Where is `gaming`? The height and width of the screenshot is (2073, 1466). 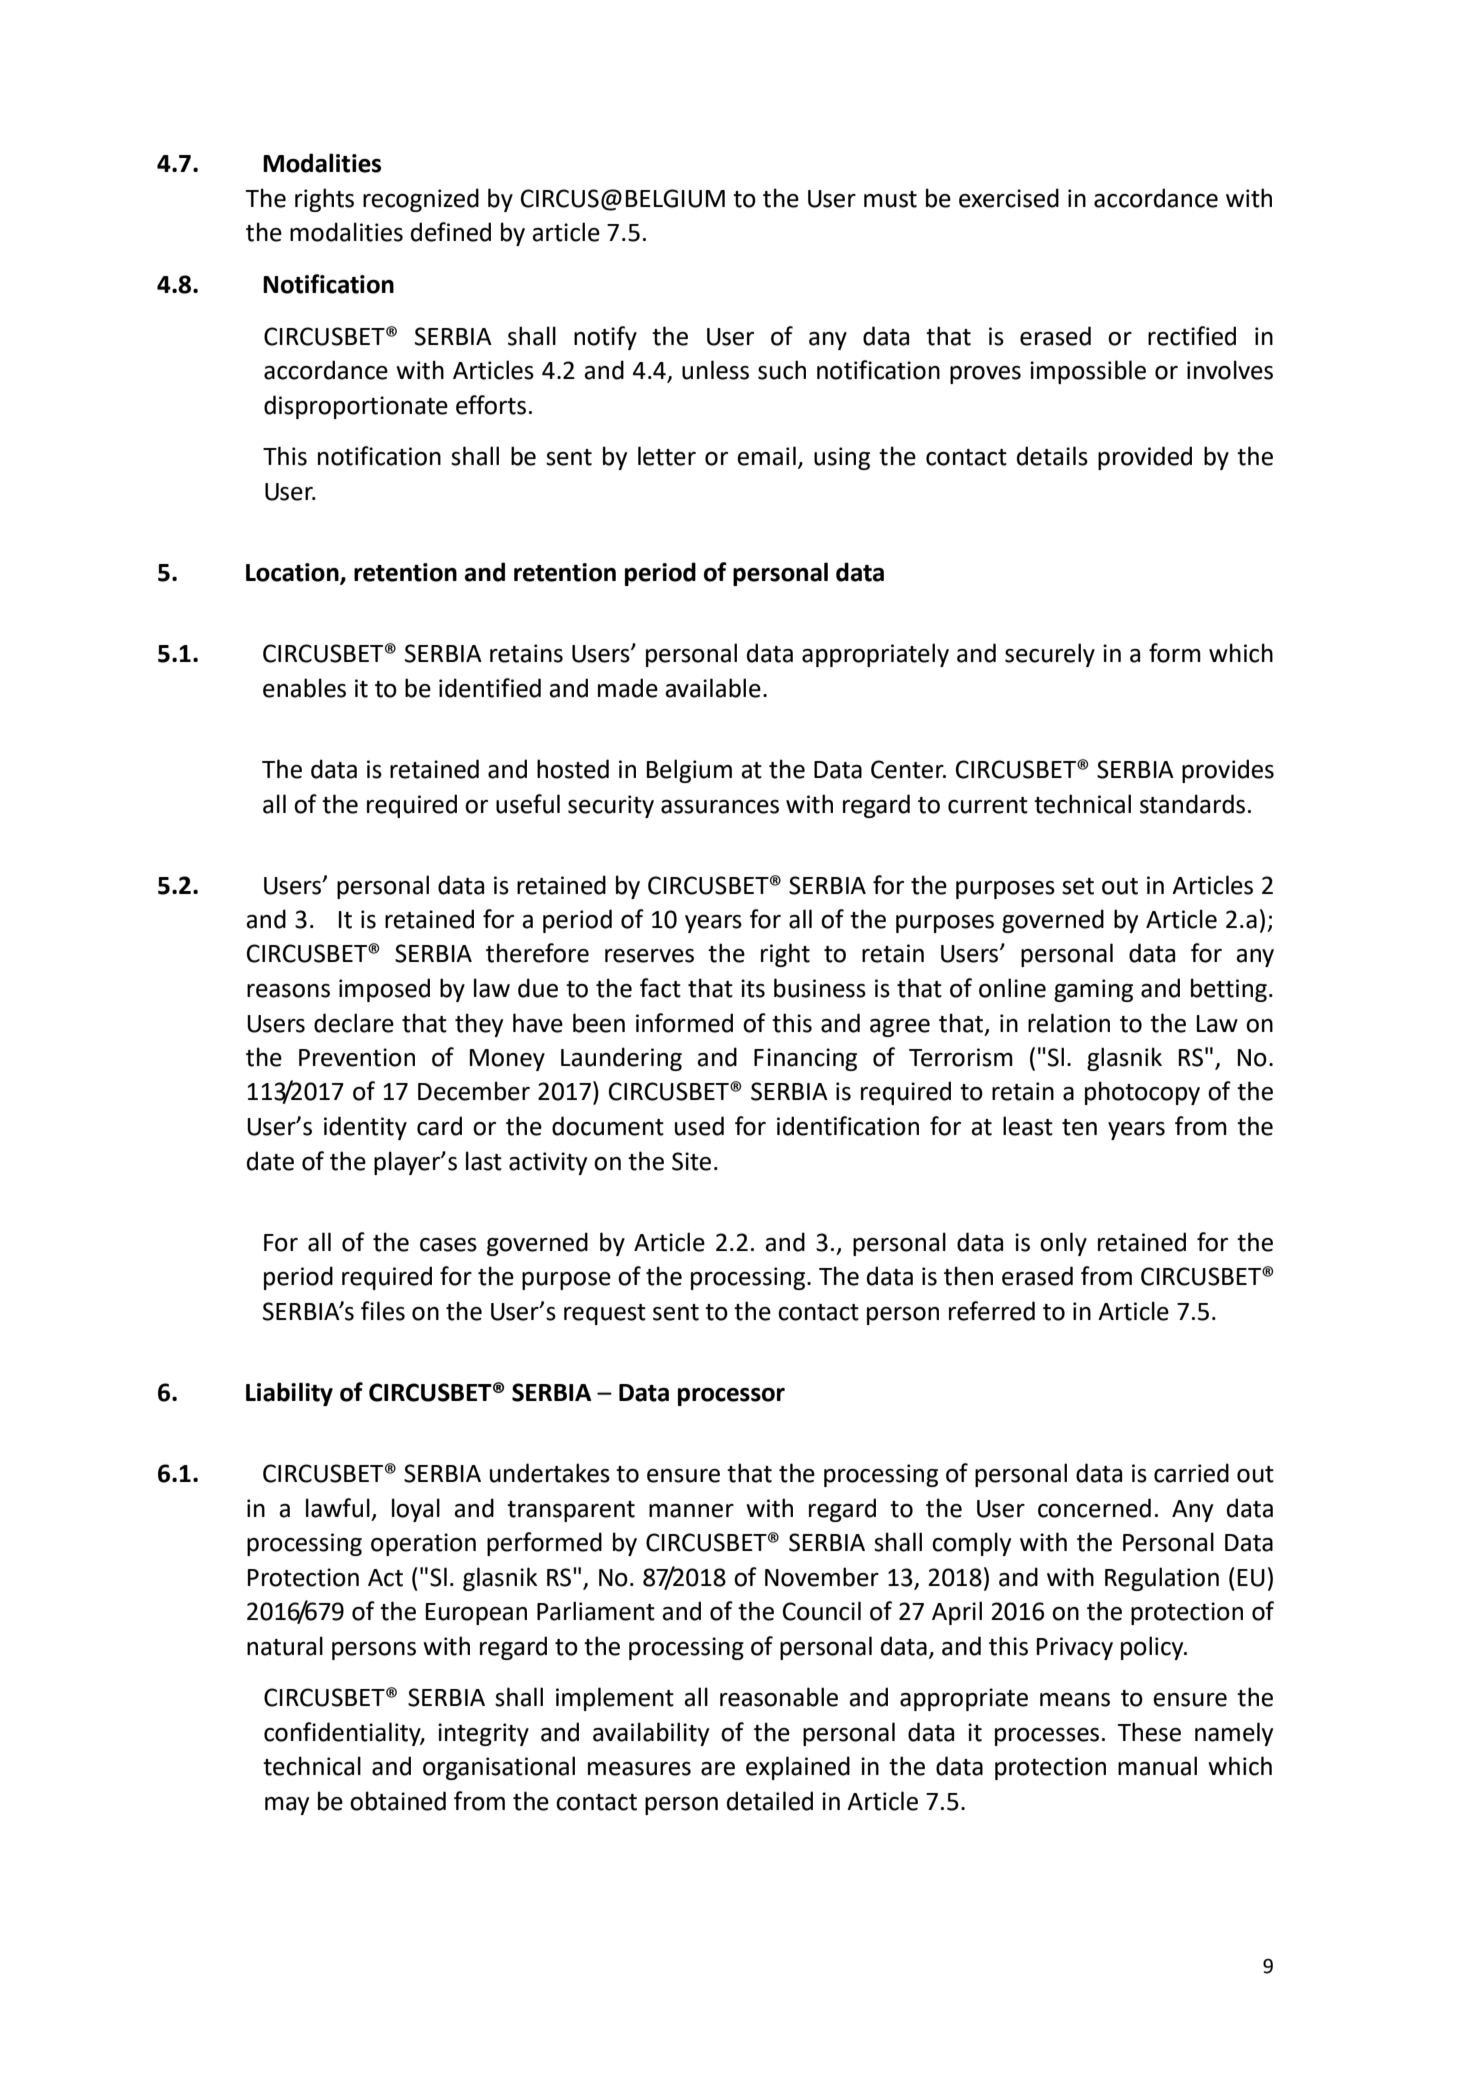
gaming is located at coordinates (1093, 990).
